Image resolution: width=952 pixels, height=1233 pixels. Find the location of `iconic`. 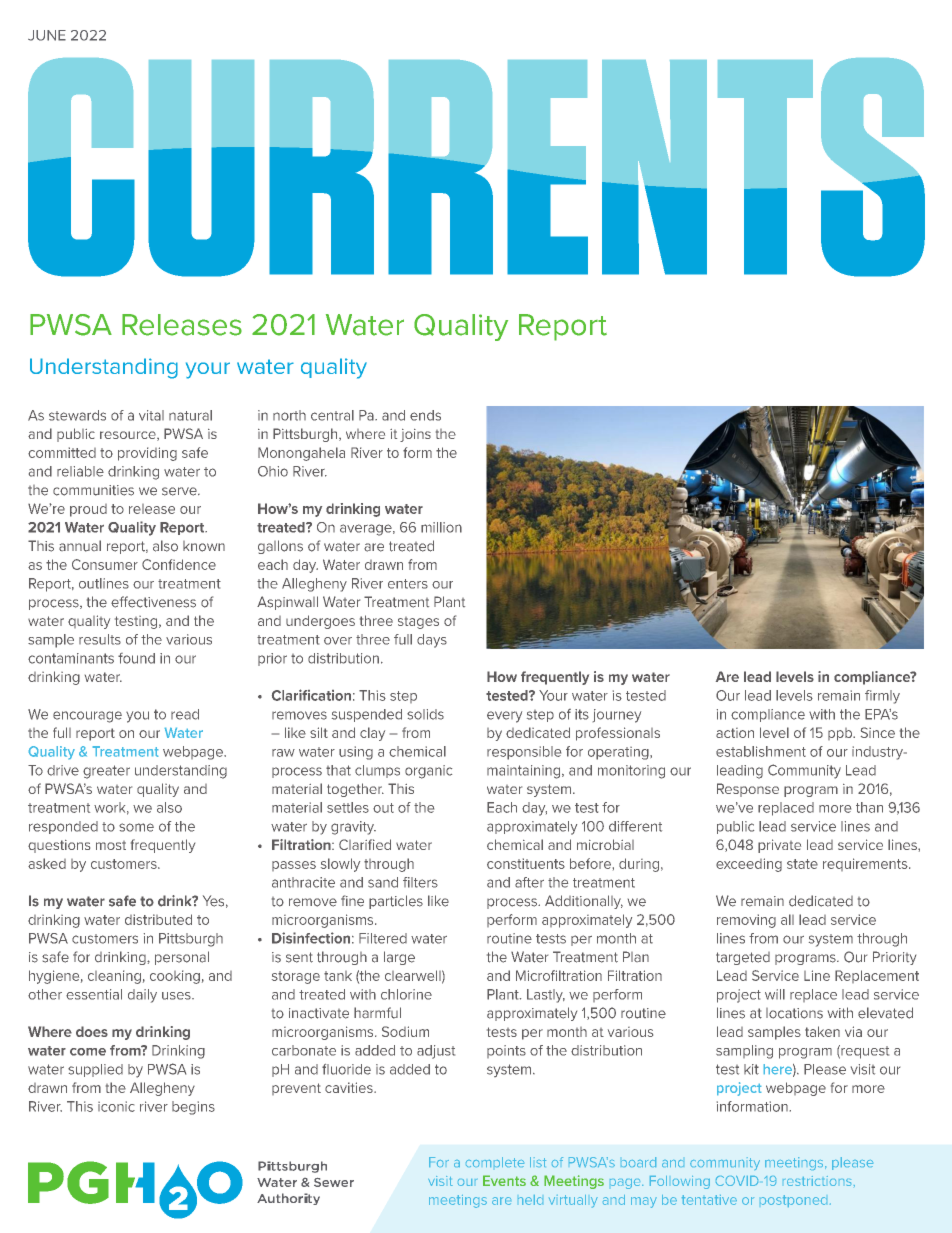

iconic is located at coordinates (116, 1106).
